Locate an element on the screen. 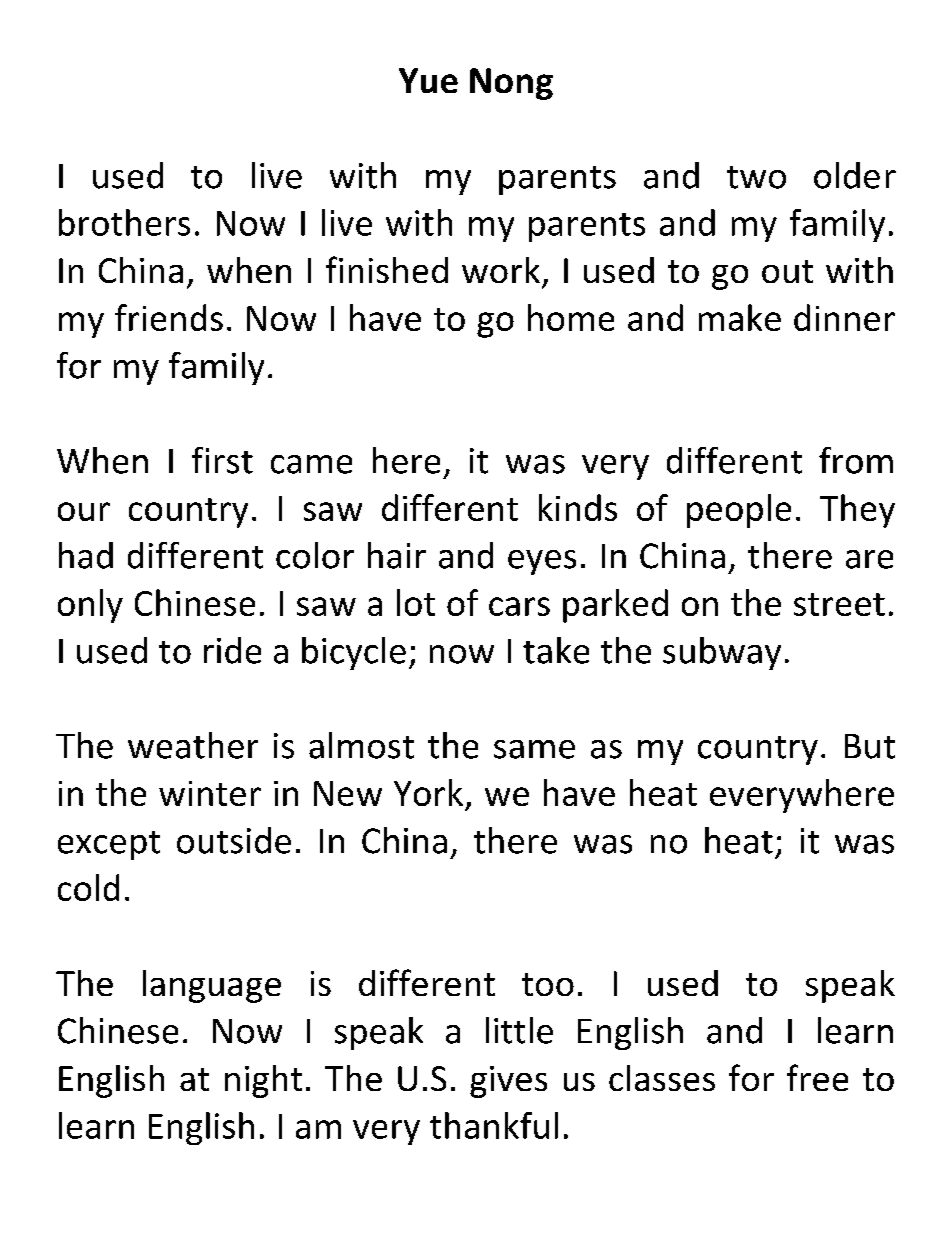 The width and height of the screenshot is (952, 1233). two is located at coordinates (756, 177).
